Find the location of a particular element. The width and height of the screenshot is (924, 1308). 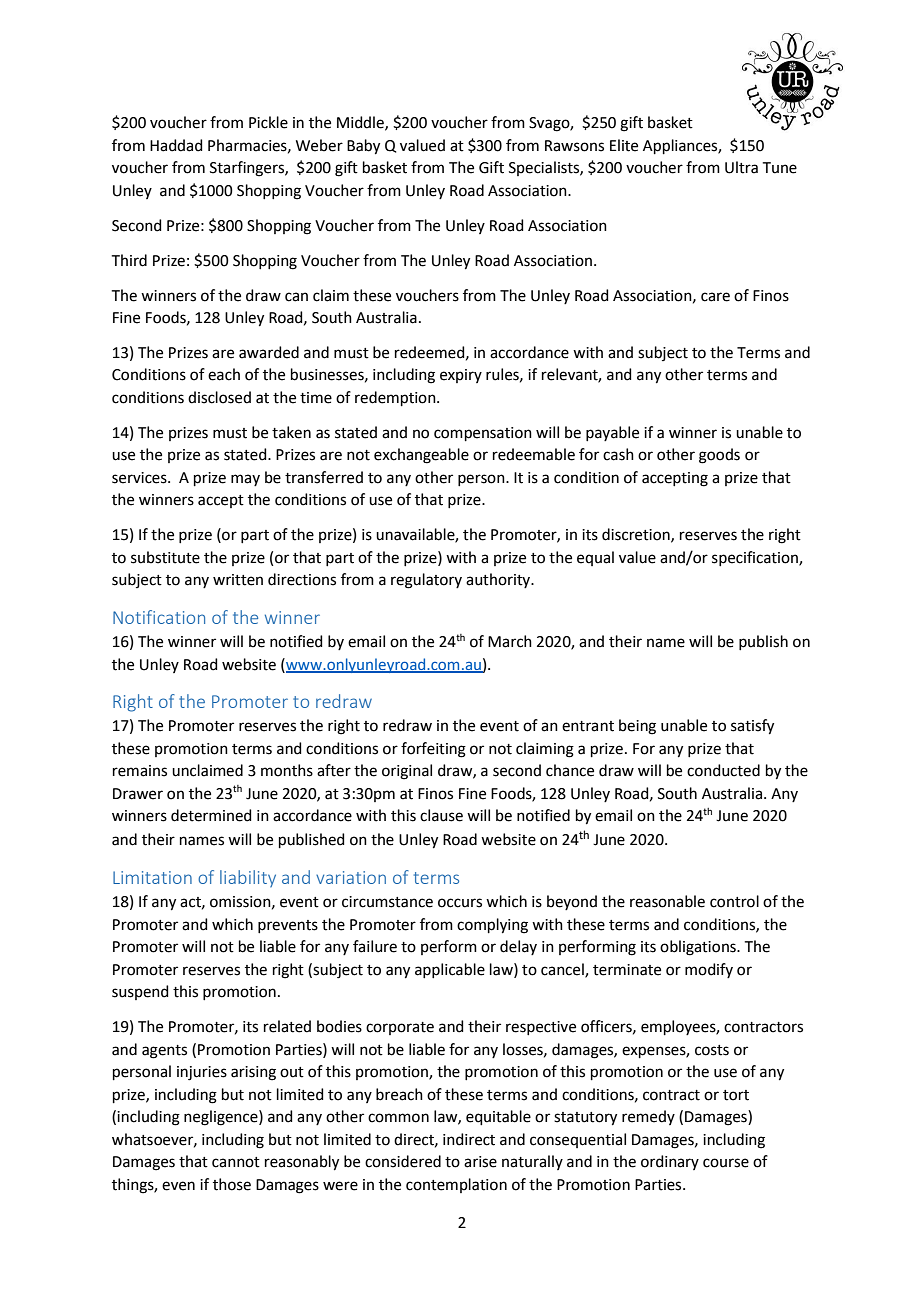

course is located at coordinates (726, 1163).
